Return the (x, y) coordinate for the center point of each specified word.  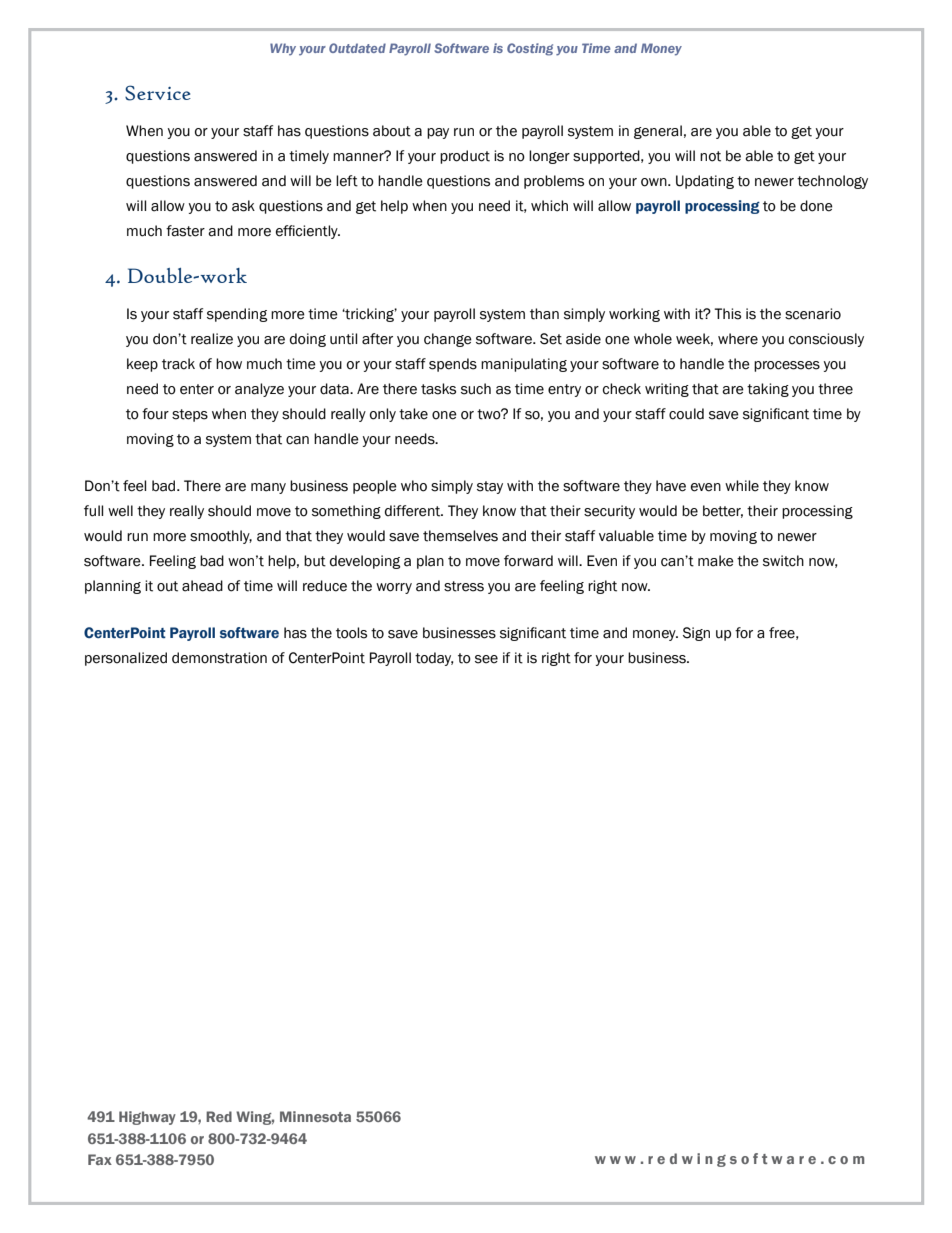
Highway (147, 1118)
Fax (100, 1159)
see (486, 659)
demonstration (219, 658)
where (738, 339)
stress (464, 586)
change (448, 340)
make (716, 561)
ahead (202, 586)
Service (158, 93)
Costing (530, 49)
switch (783, 561)
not (710, 156)
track (178, 364)
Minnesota (315, 1116)
